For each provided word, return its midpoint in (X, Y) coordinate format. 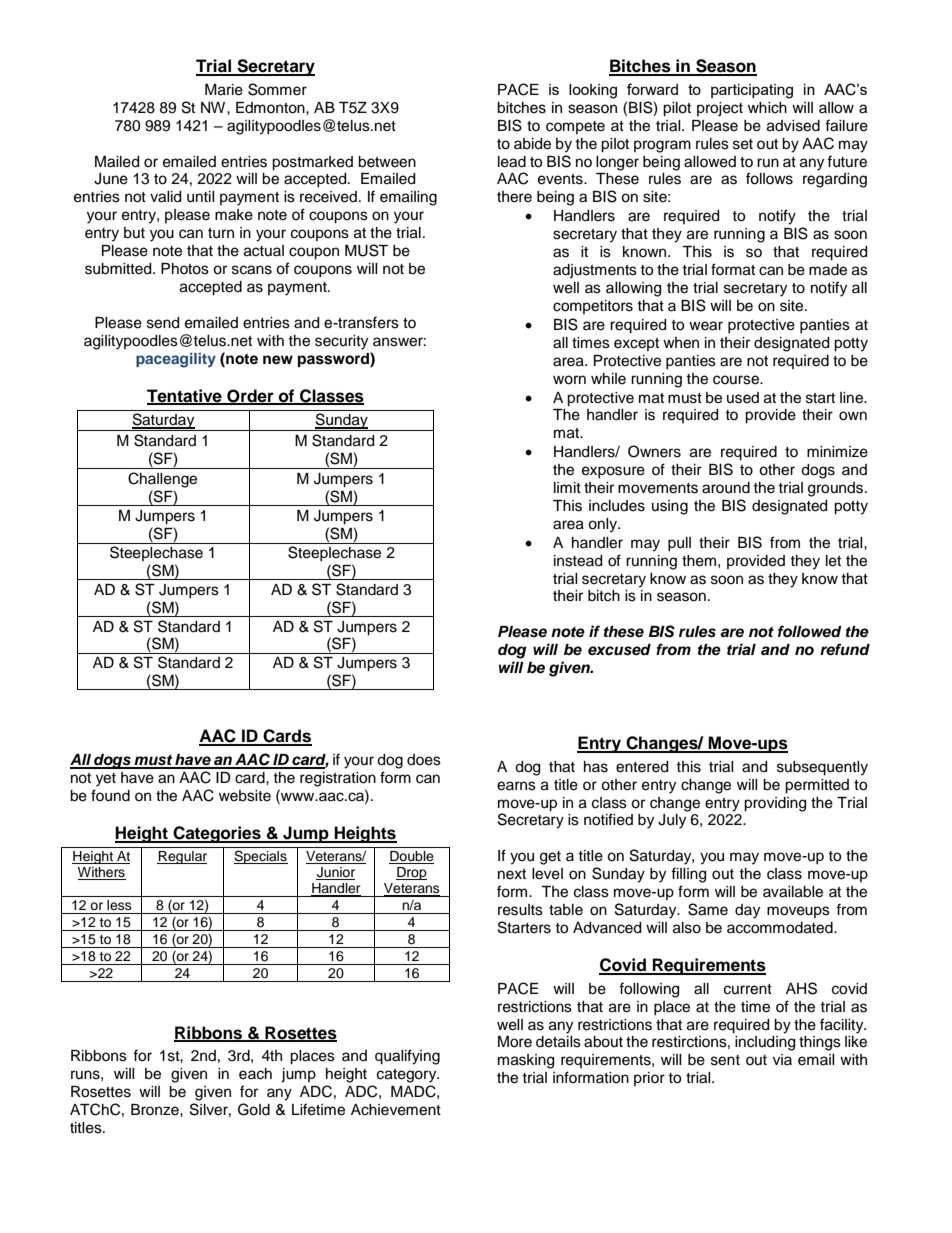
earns (516, 786)
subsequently (822, 768)
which (767, 108)
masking (526, 1061)
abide (532, 144)
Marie (224, 90)
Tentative (185, 396)
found (110, 795)
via (782, 1059)
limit (567, 487)
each (255, 1074)
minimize (837, 452)
